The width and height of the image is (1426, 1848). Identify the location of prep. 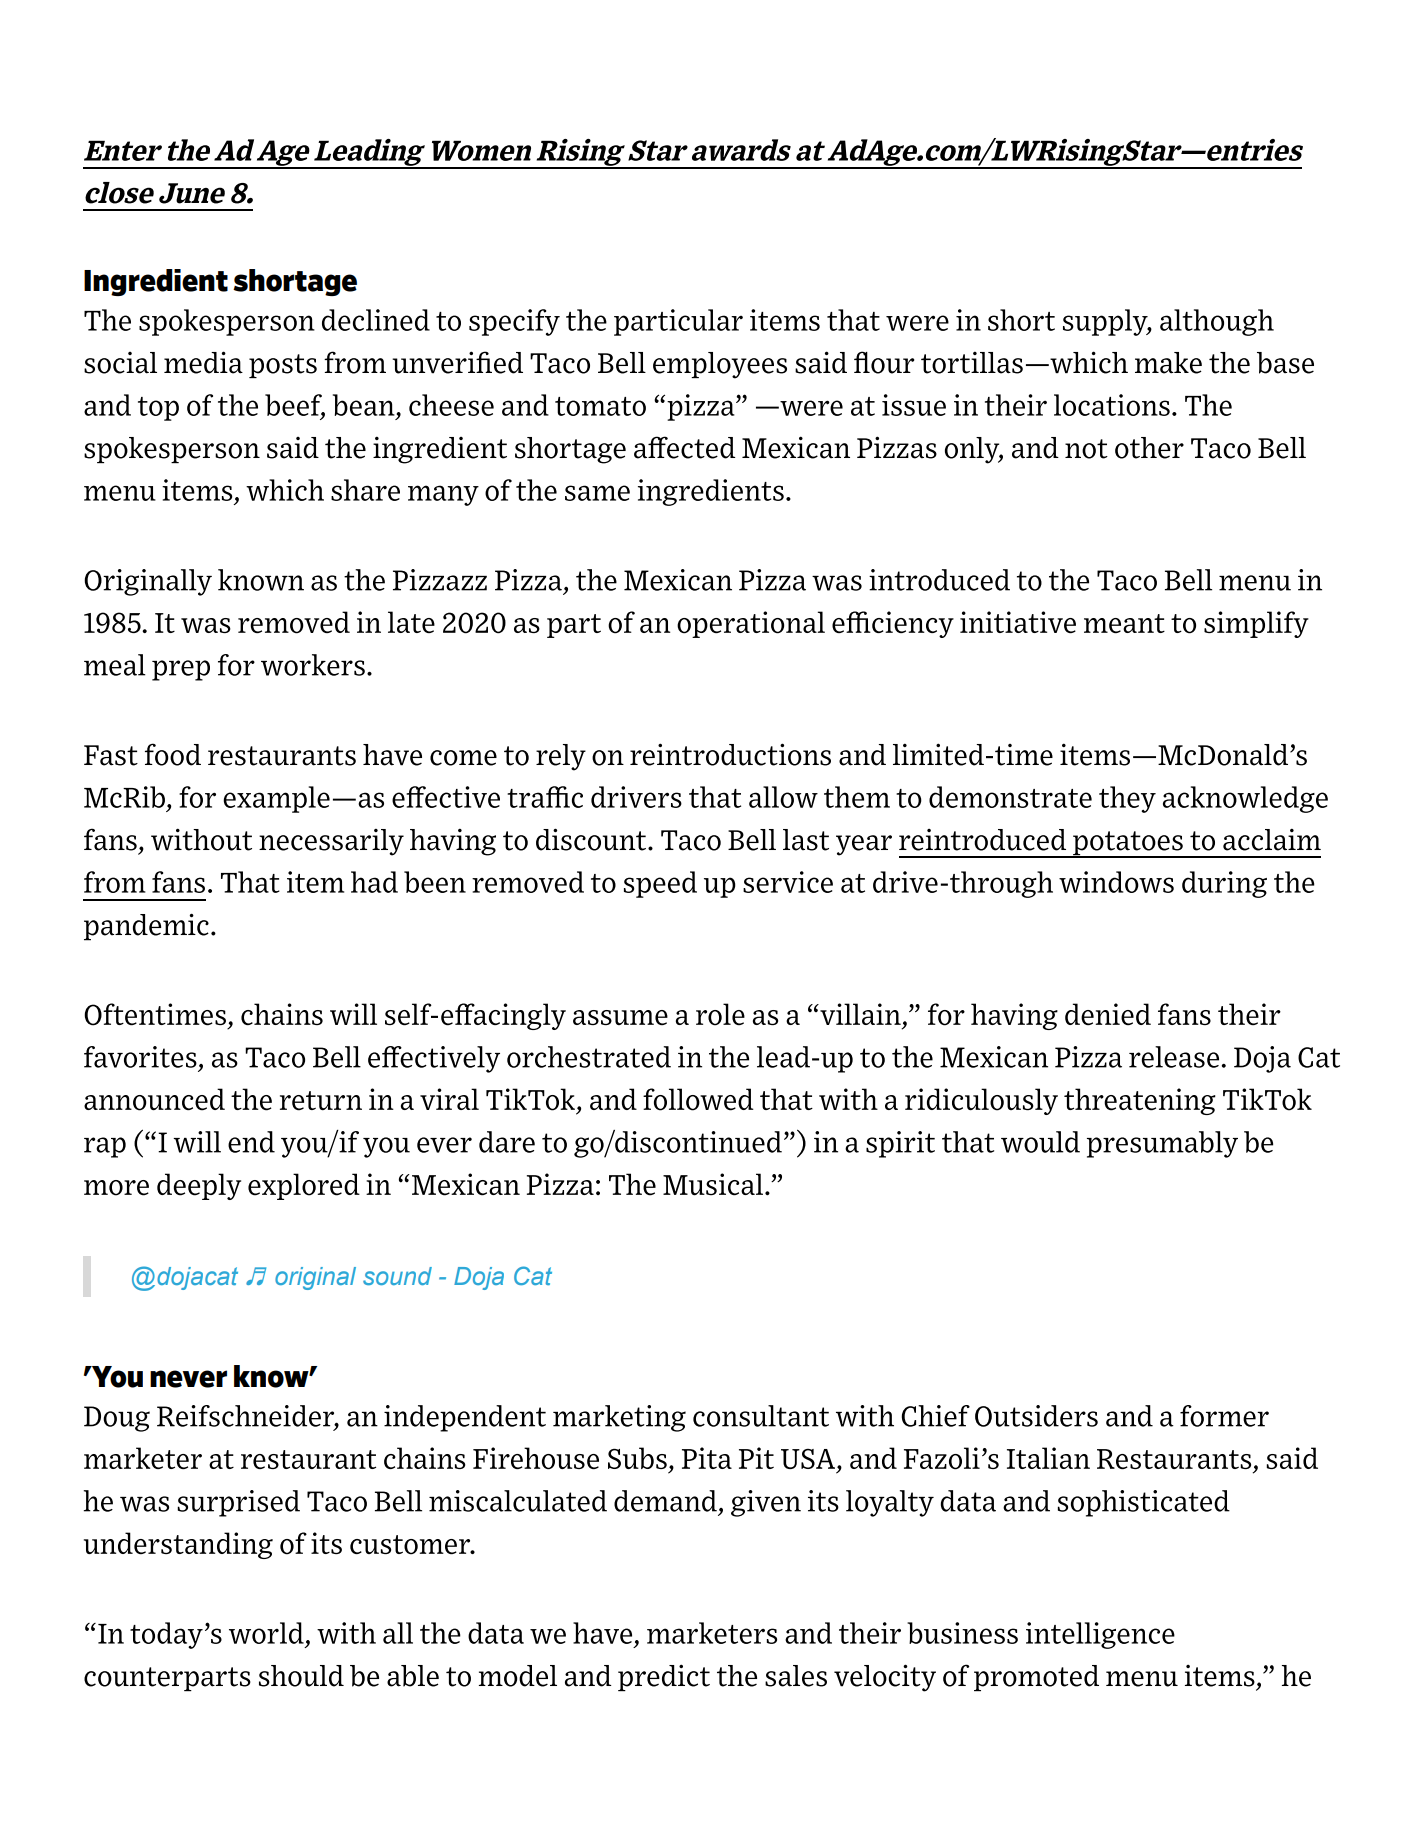
(181, 670).
